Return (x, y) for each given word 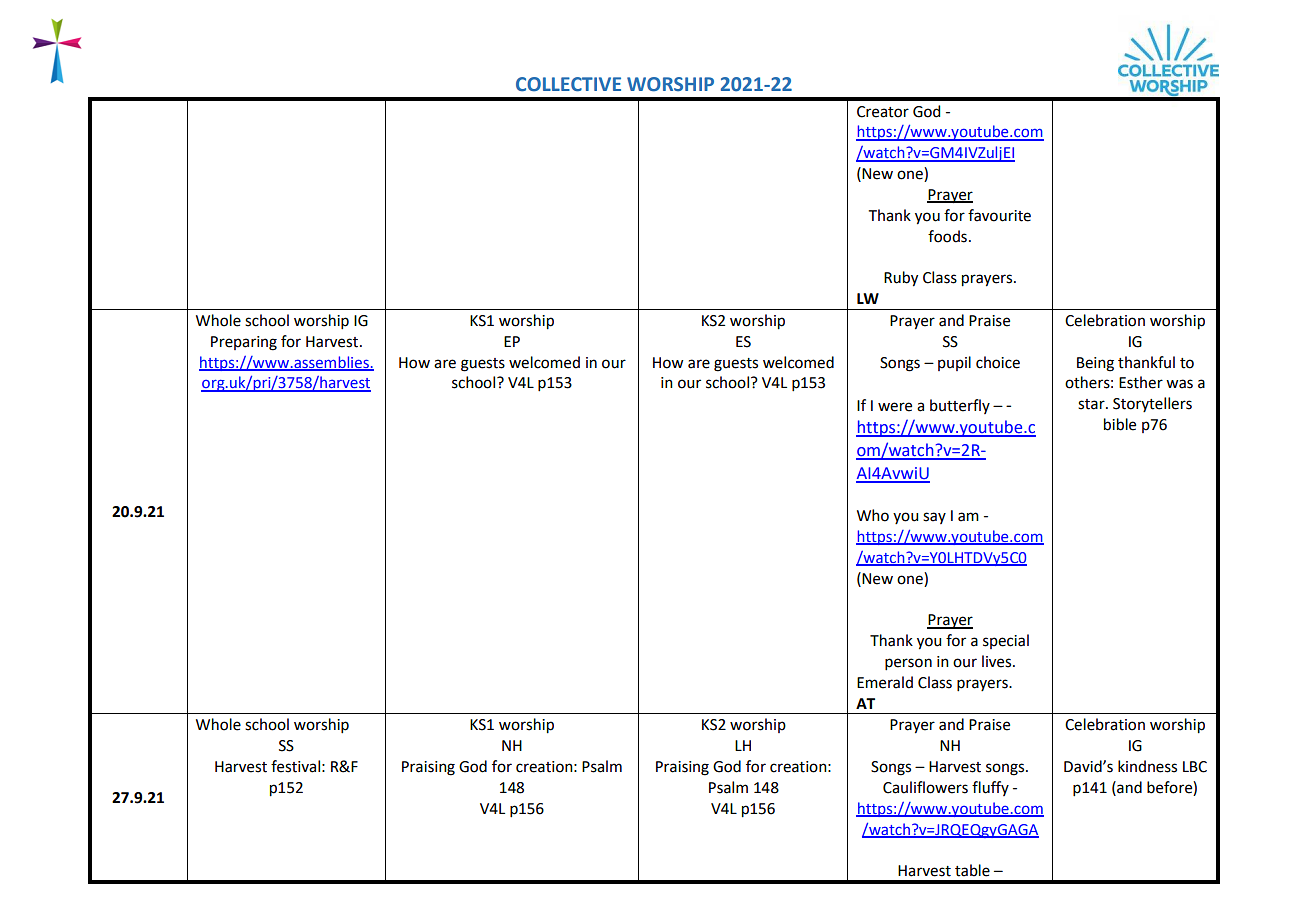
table (972, 870)
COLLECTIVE (568, 84)
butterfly (960, 406)
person (908, 664)
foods (947, 236)
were (895, 407)
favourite (999, 215)
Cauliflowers (925, 787)
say (934, 518)
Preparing (244, 343)
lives (998, 661)
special (1006, 641)
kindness (1147, 766)
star (1092, 404)
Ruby (901, 279)
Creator (883, 112)
